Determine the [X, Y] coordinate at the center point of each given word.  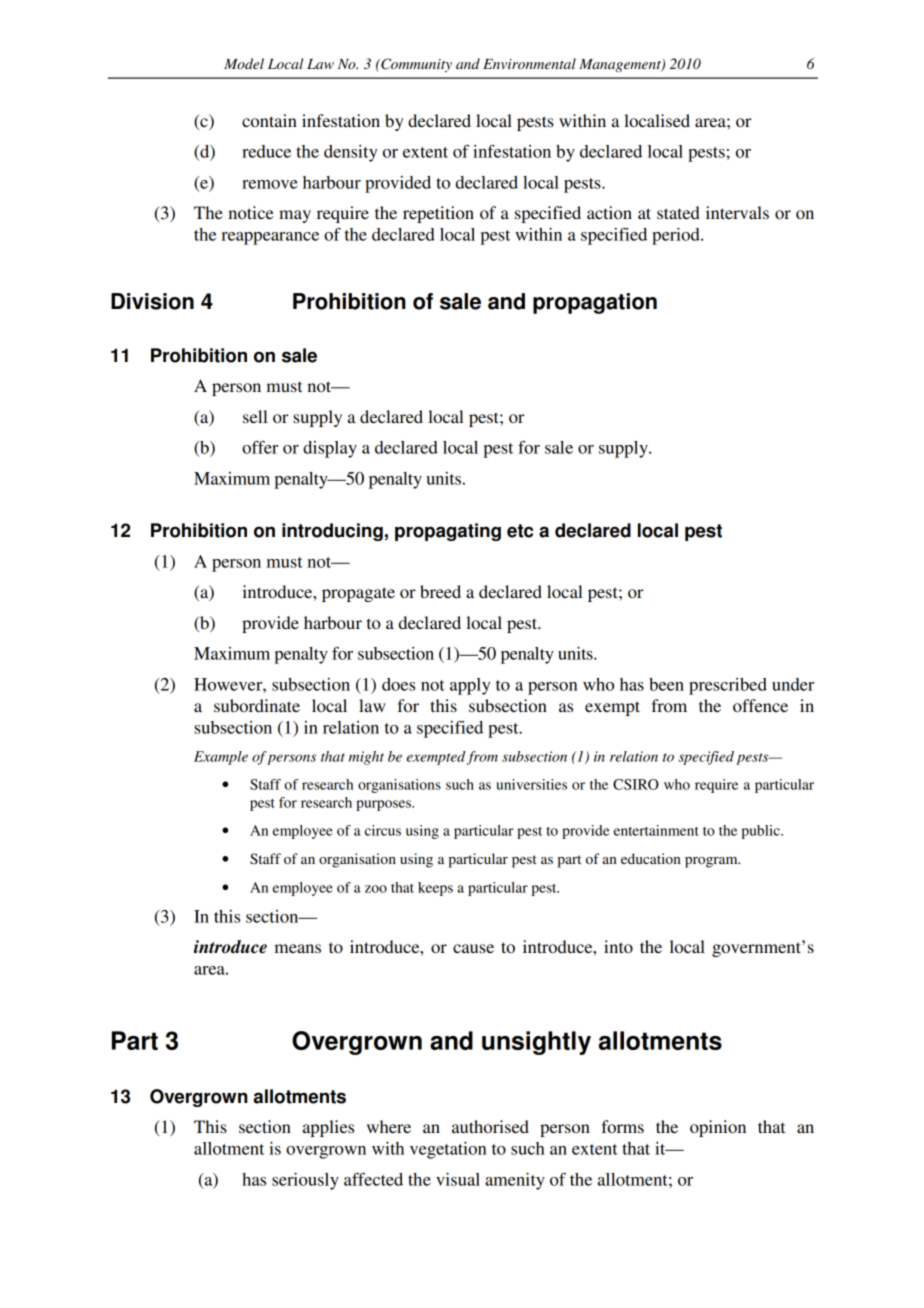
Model [244, 63]
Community [415, 65]
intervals [737, 212]
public [761, 832]
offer [260, 447]
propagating [448, 532]
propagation [595, 303]
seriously [305, 1181]
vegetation [448, 1150]
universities [531, 784]
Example [221, 758]
